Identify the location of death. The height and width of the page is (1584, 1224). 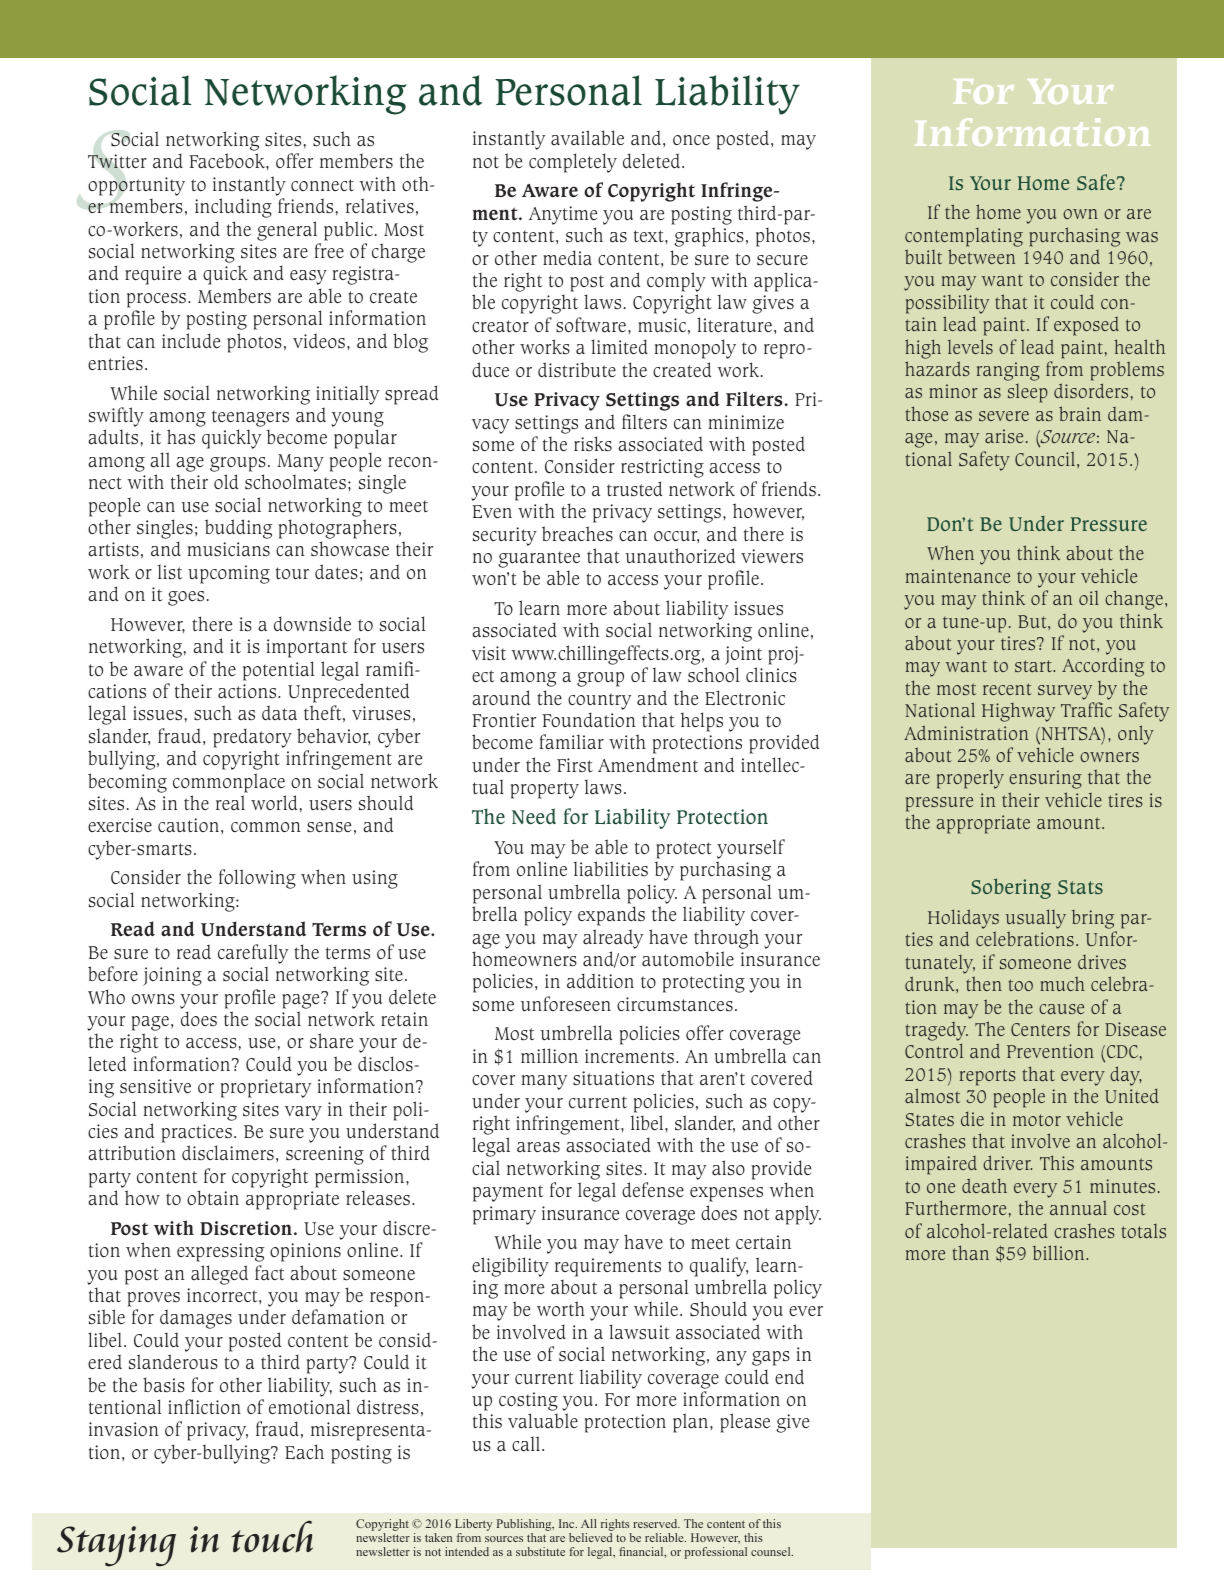
(984, 1185).
